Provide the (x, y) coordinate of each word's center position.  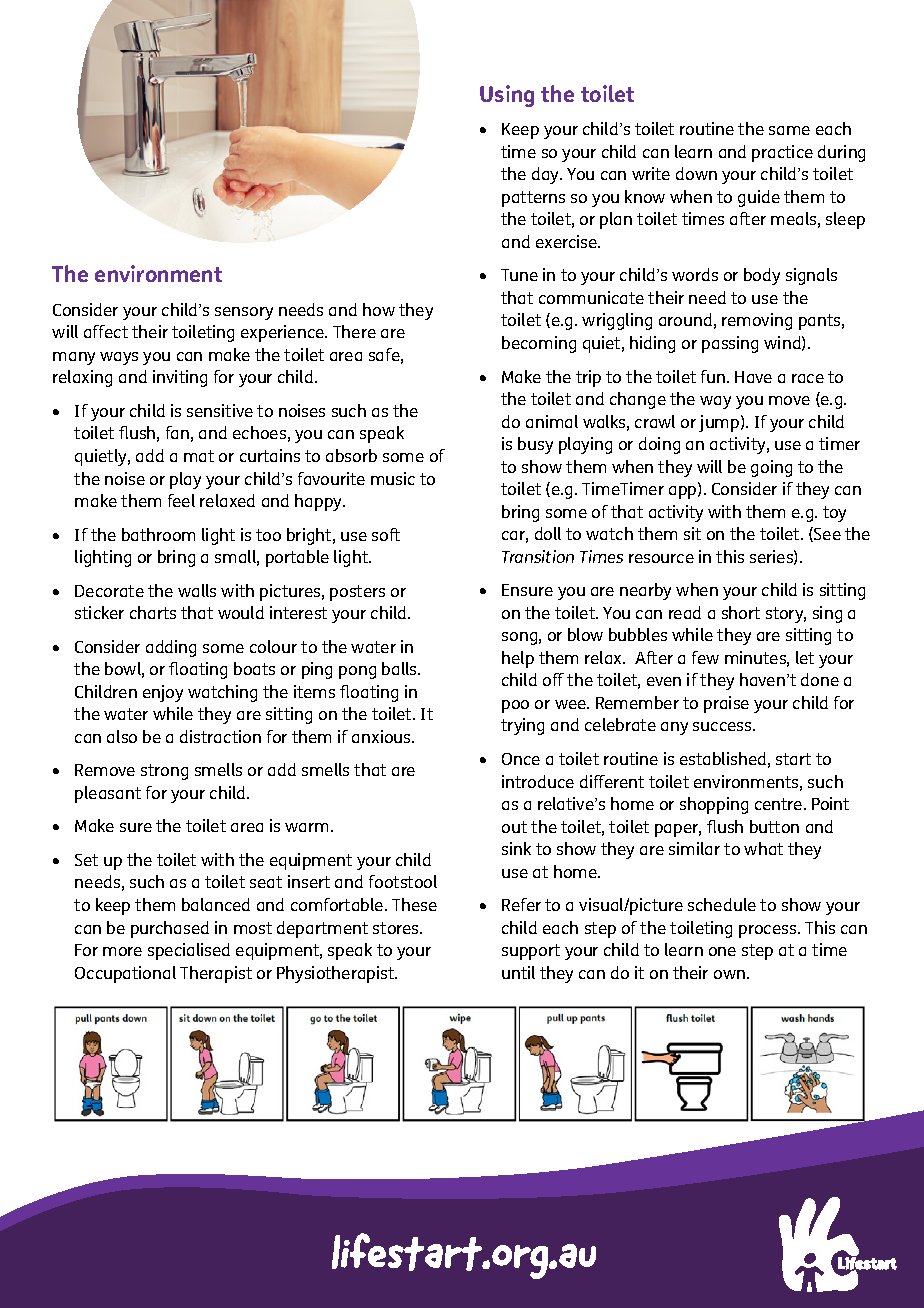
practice (782, 153)
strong (164, 772)
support (531, 952)
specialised (189, 951)
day (547, 175)
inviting (180, 378)
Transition (538, 556)
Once (521, 759)
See (826, 534)
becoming (539, 344)
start (793, 759)
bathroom (158, 534)
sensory (244, 313)
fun (714, 376)
